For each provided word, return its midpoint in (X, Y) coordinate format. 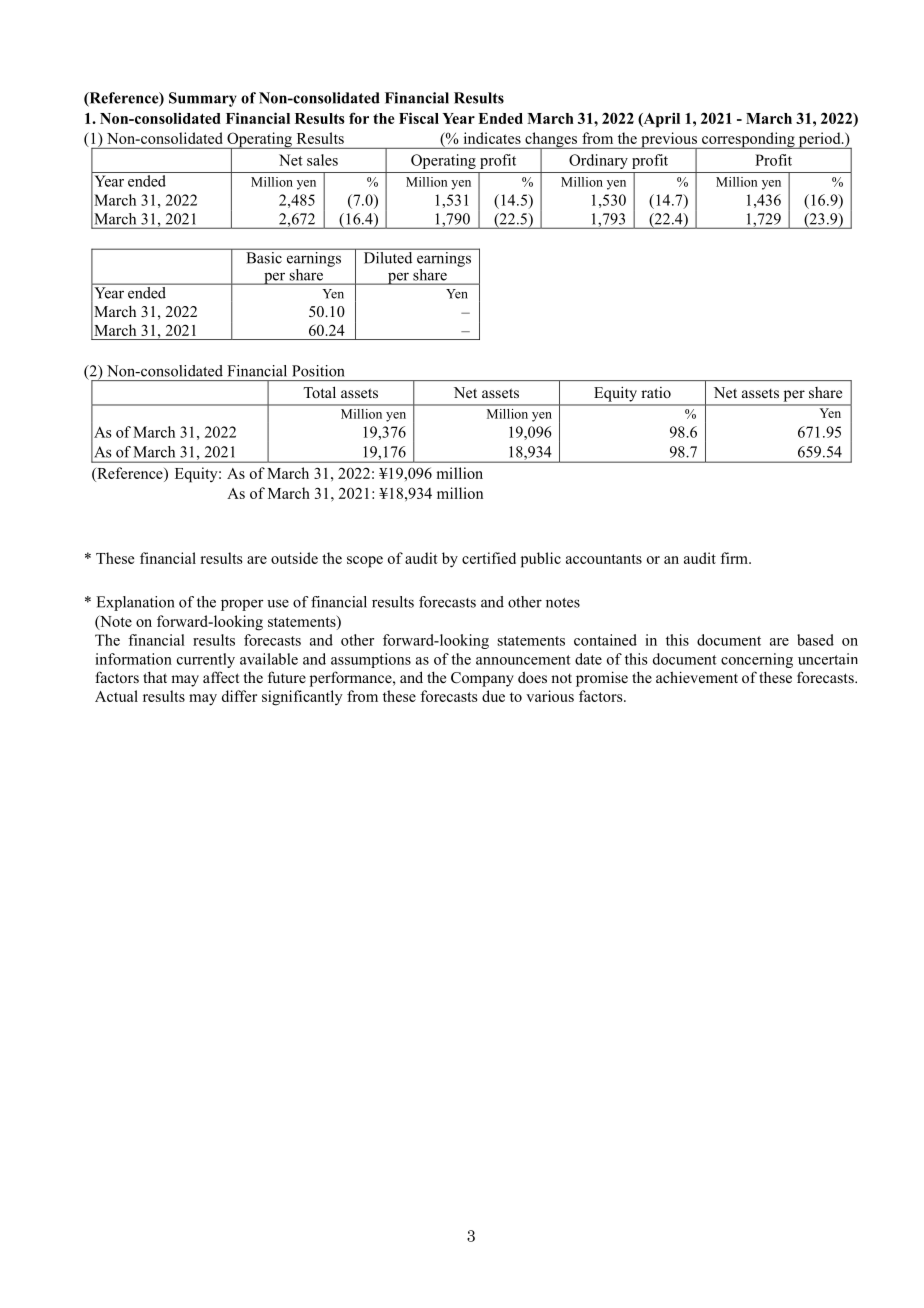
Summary (203, 99)
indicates (492, 138)
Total (319, 392)
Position (318, 371)
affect (221, 677)
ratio (656, 392)
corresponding (748, 140)
